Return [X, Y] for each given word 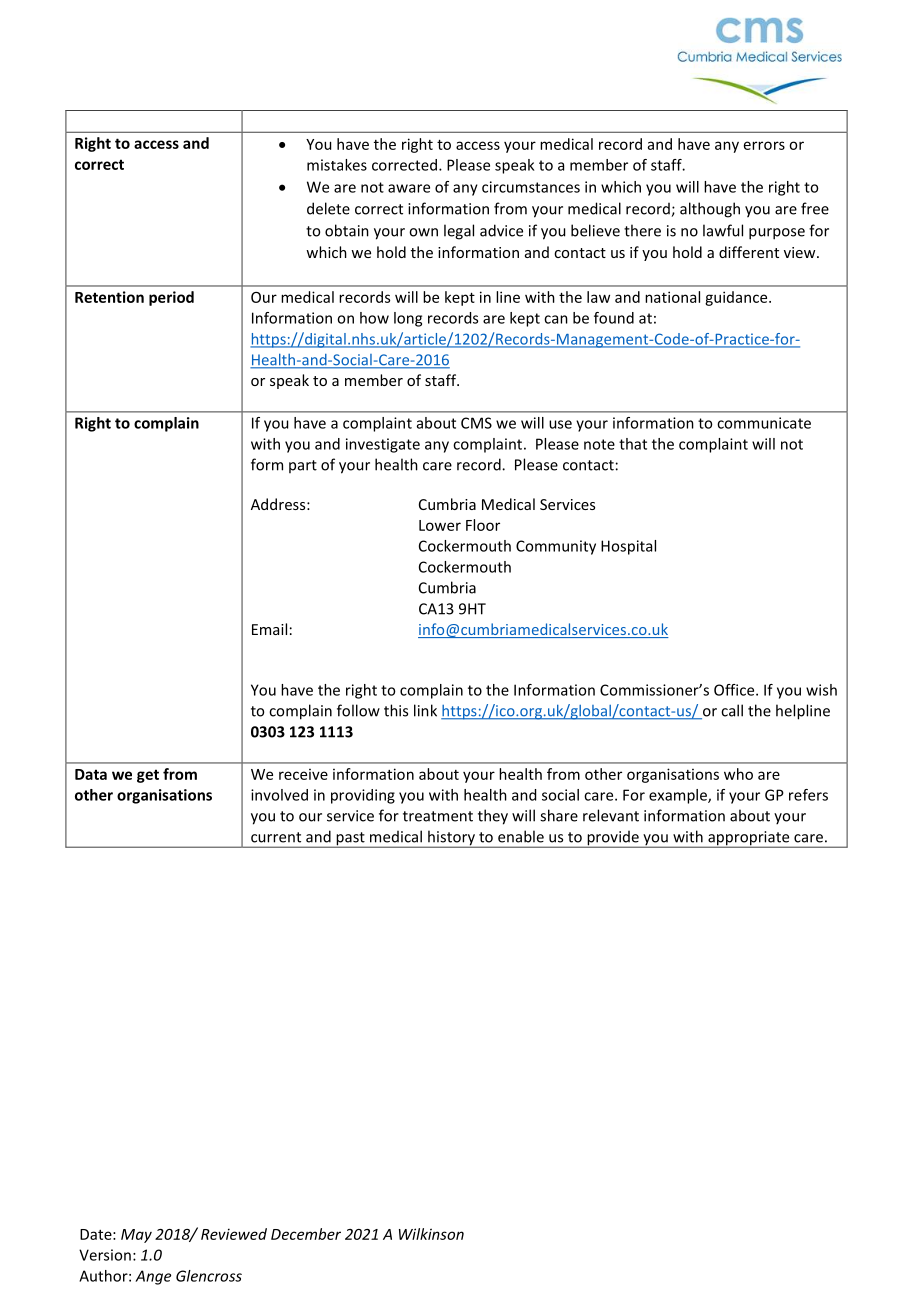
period [171, 298]
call [732, 710]
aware [409, 188]
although [710, 210]
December [306, 1234]
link [425, 710]
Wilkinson [431, 1234]
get [148, 776]
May [136, 1236]
